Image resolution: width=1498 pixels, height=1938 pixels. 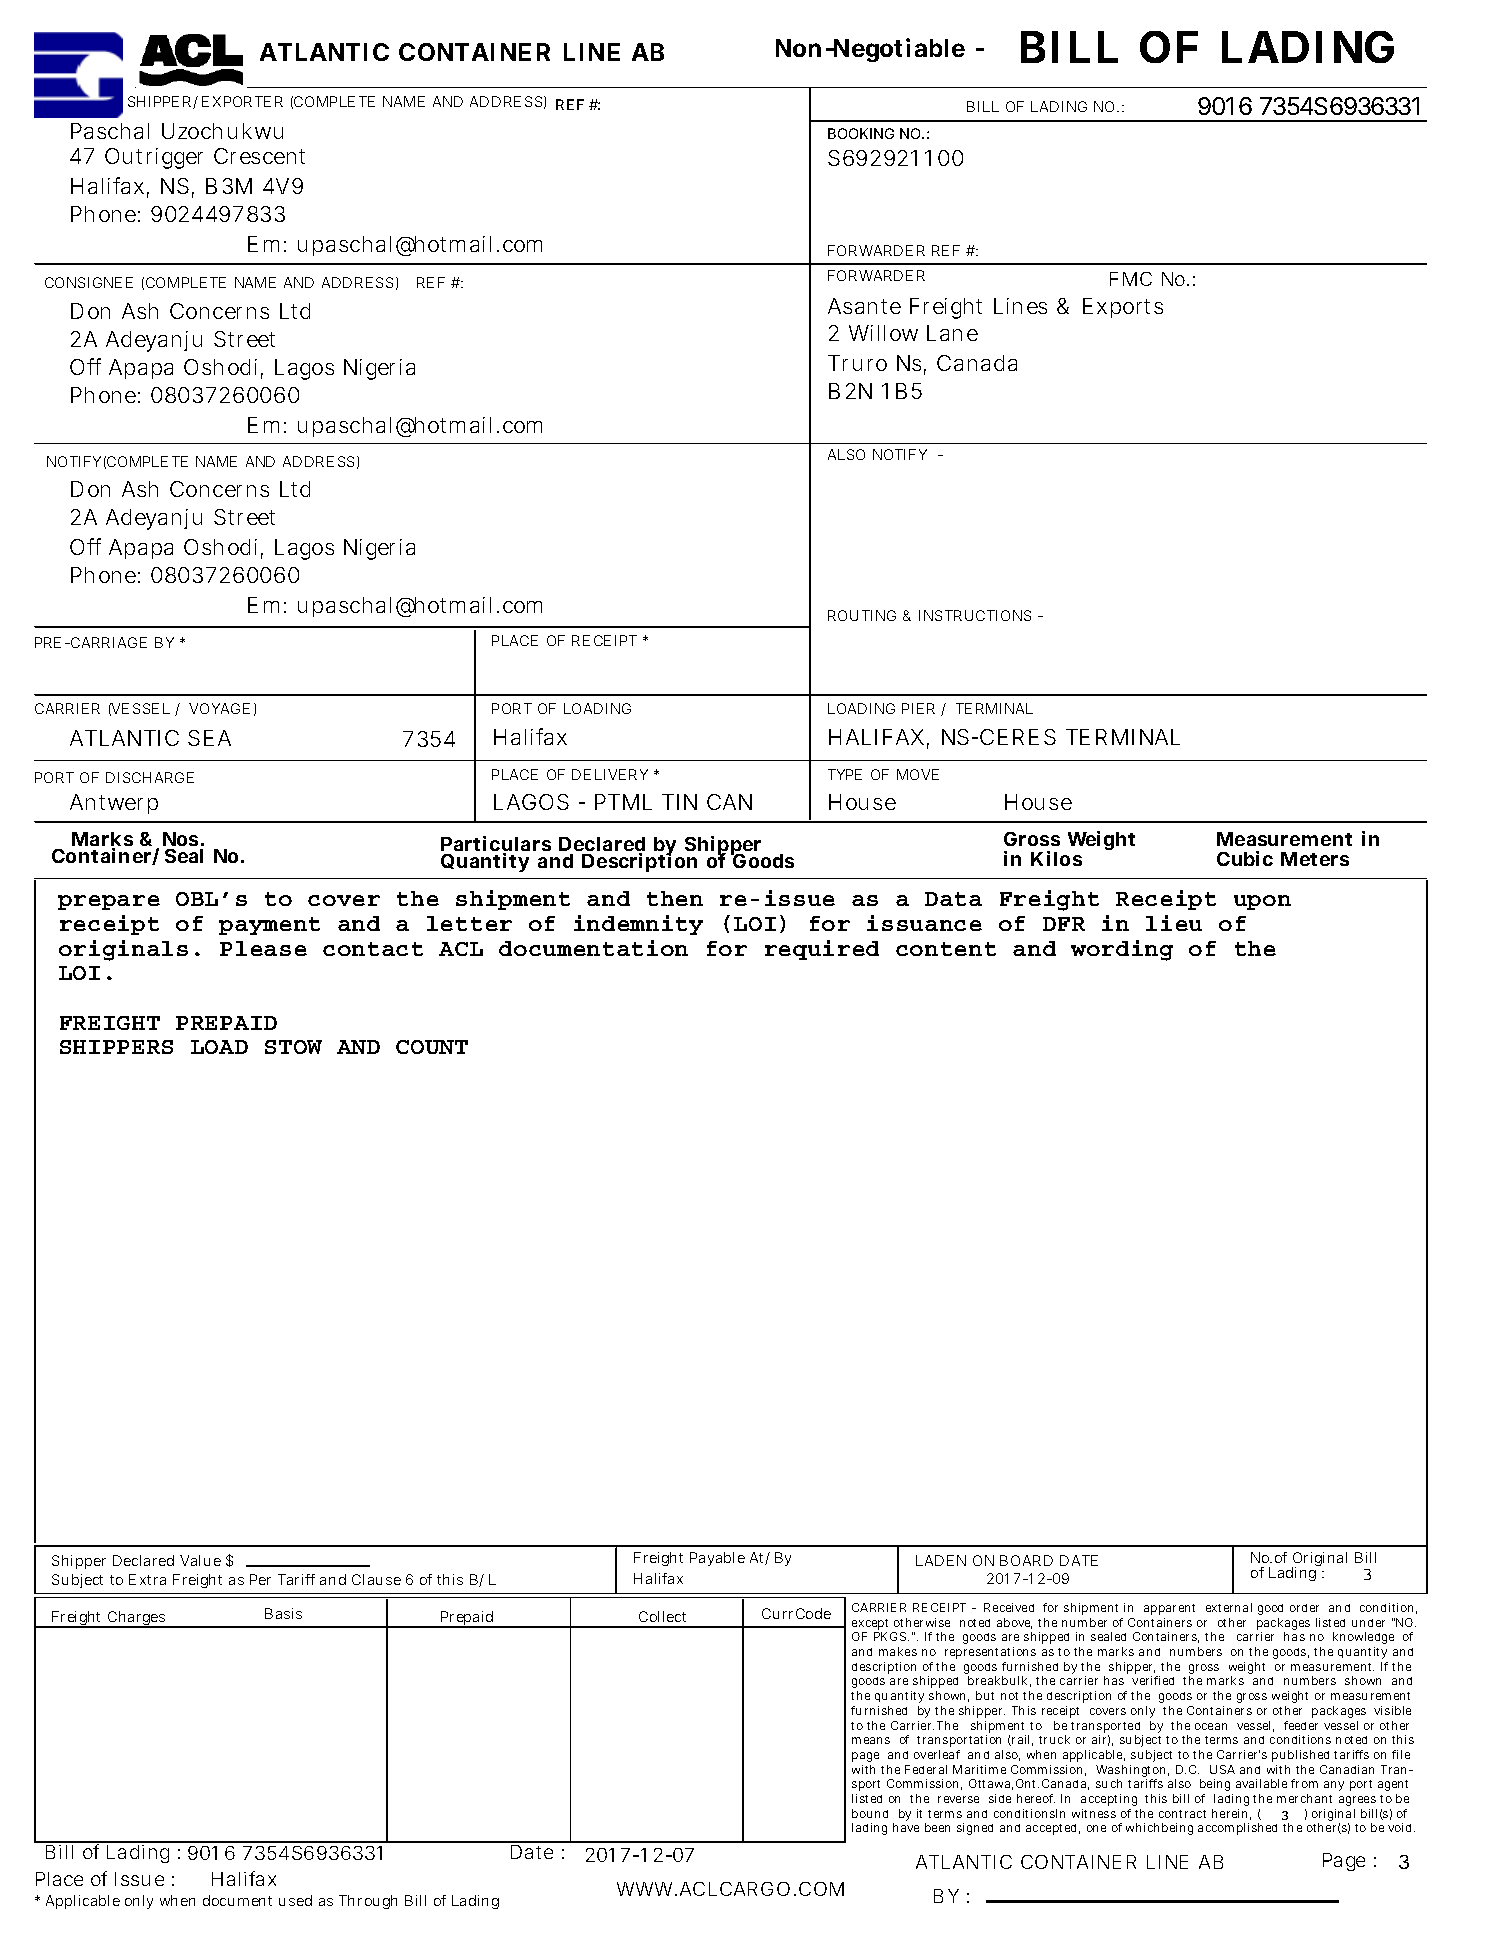 I want to click on Payable, so click(x=717, y=1559).
